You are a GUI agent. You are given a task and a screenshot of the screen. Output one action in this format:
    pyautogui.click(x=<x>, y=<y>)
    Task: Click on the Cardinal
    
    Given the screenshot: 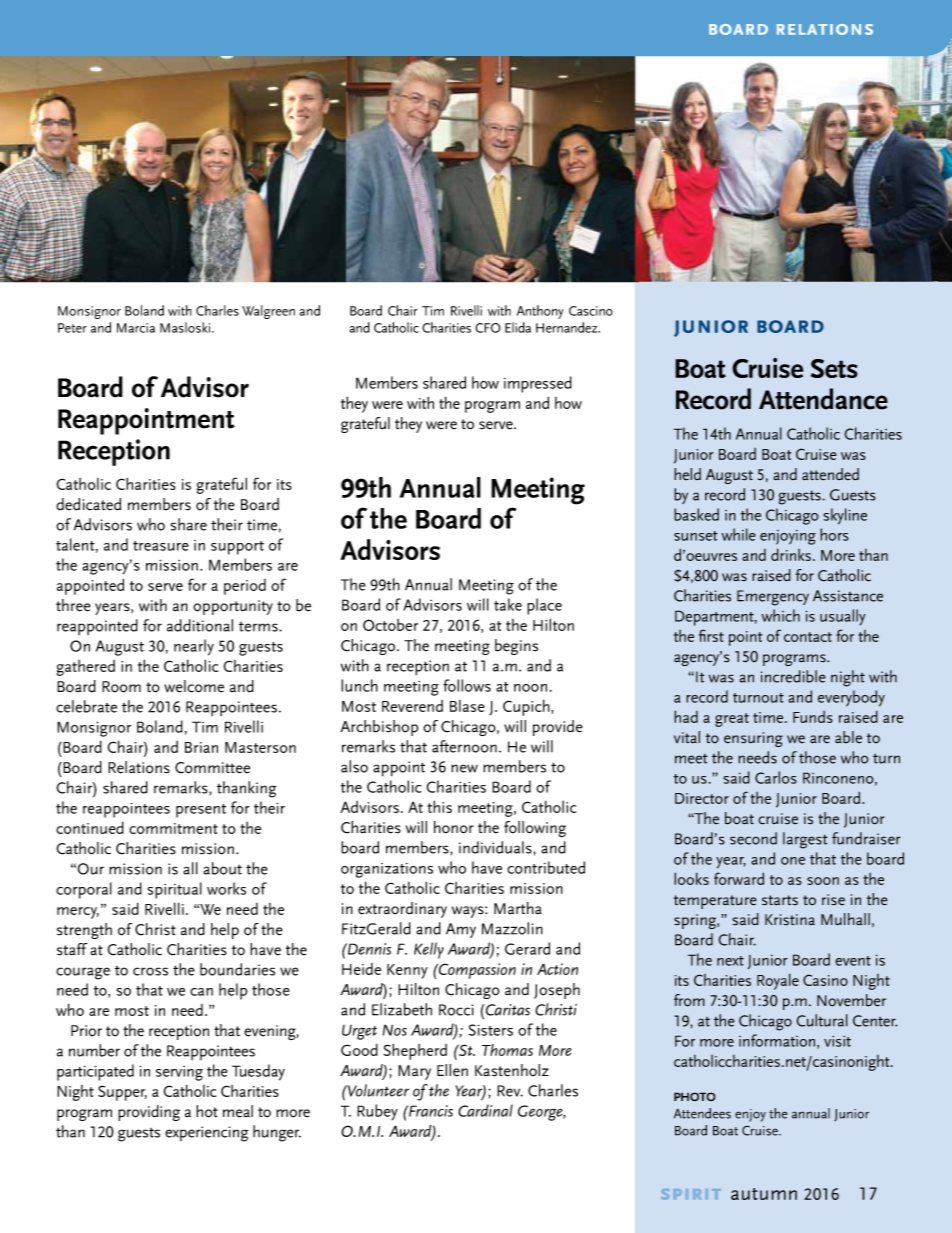 What is the action you would take?
    pyautogui.click(x=485, y=1110)
